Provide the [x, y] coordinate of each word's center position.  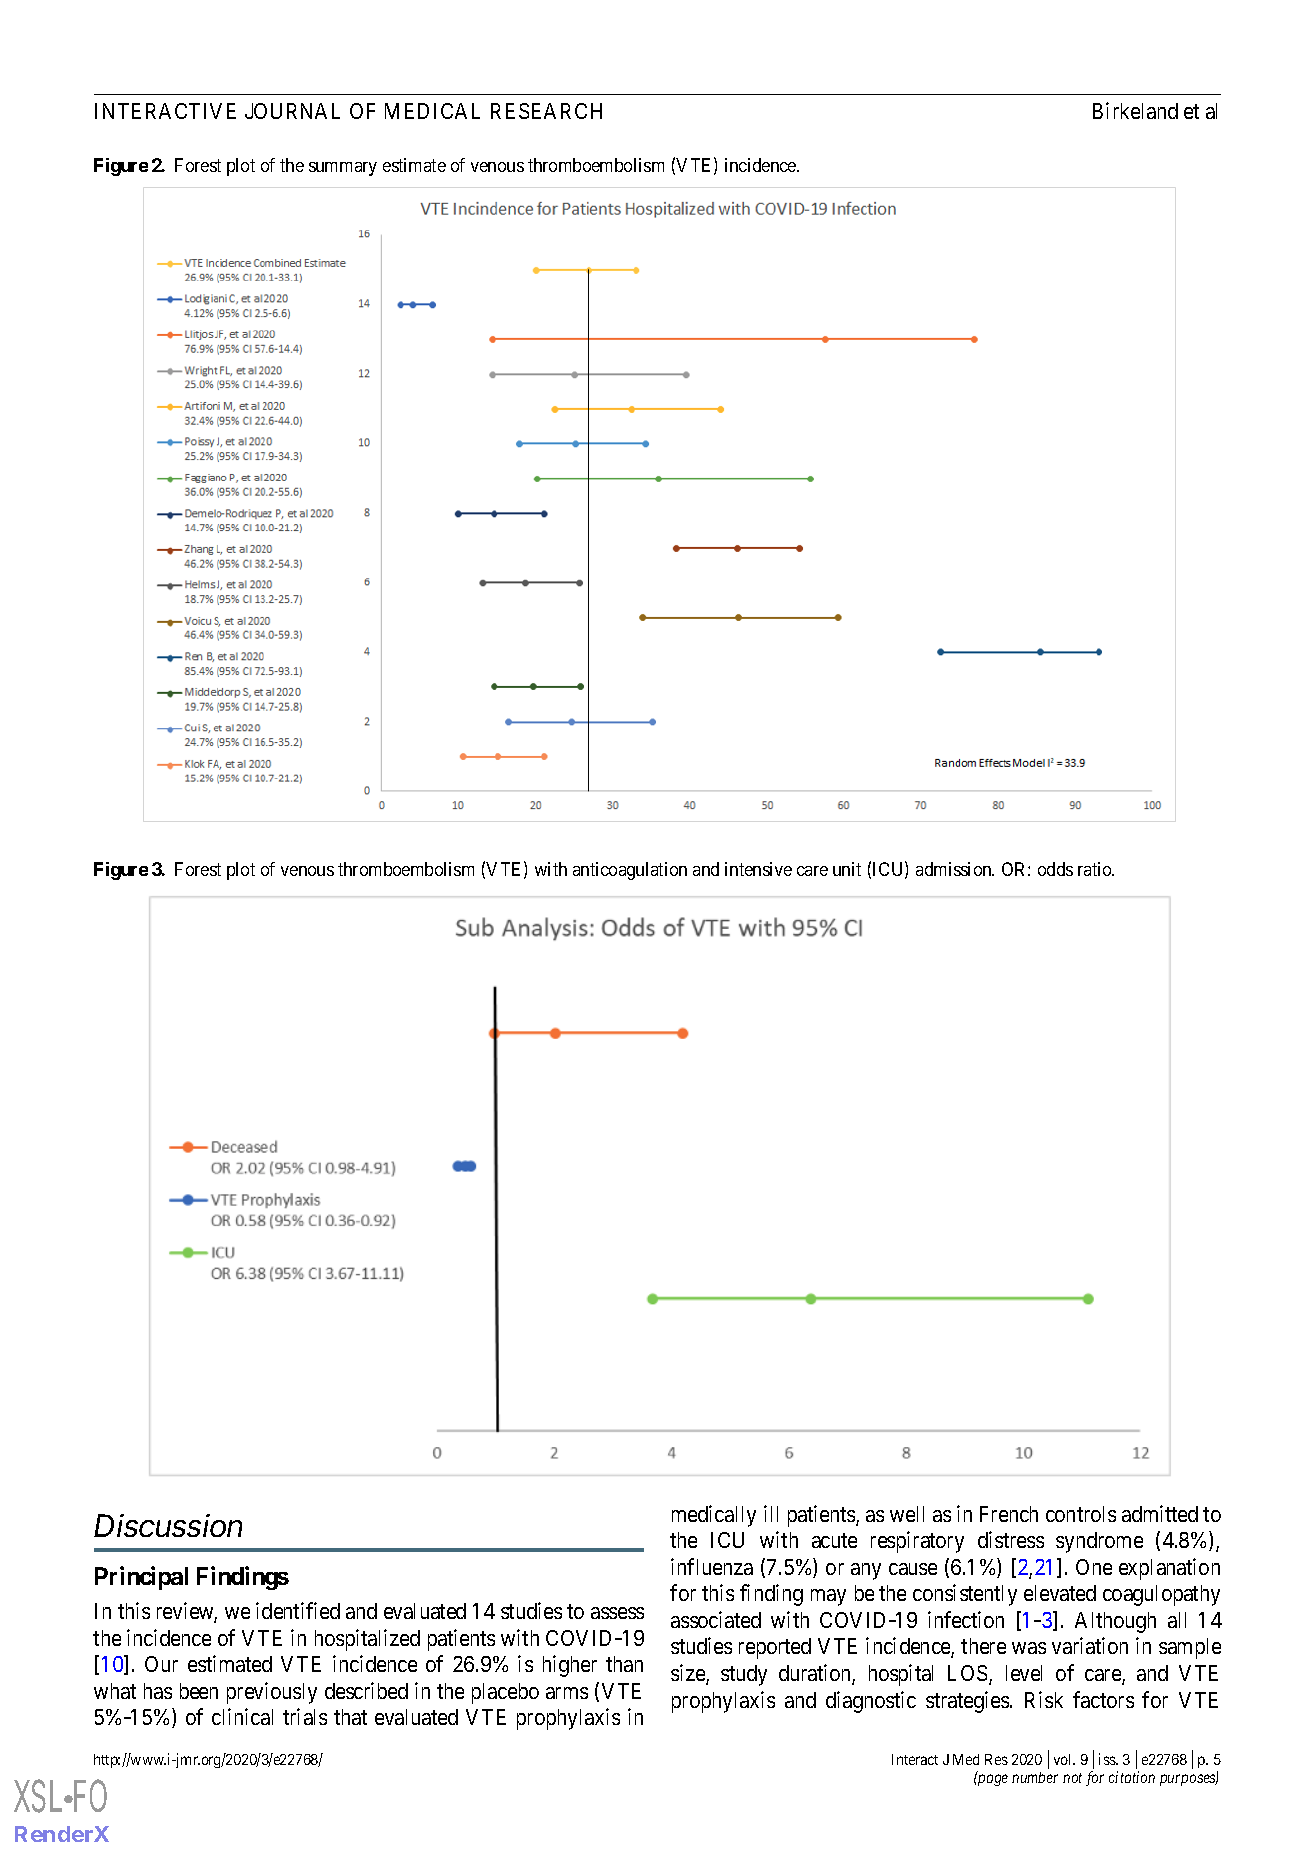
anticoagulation [630, 871]
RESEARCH [546, 111]
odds [1055, 869]
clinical [242, 1716]
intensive [758, 869]
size [689, 1674]
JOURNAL [292, 111]
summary [343, 169]
